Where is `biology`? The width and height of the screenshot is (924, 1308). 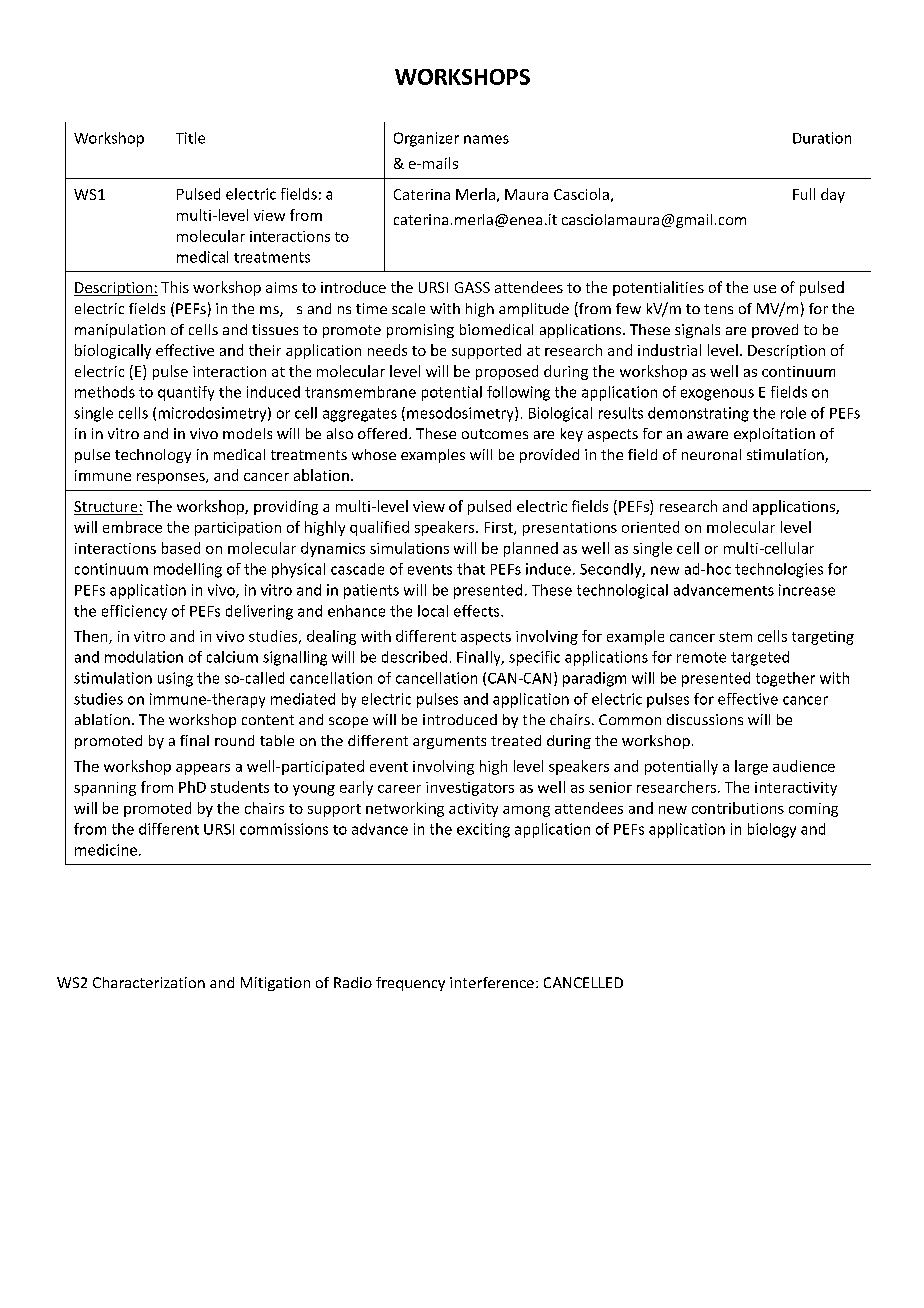 biology is located at coordinates (772, 830).
